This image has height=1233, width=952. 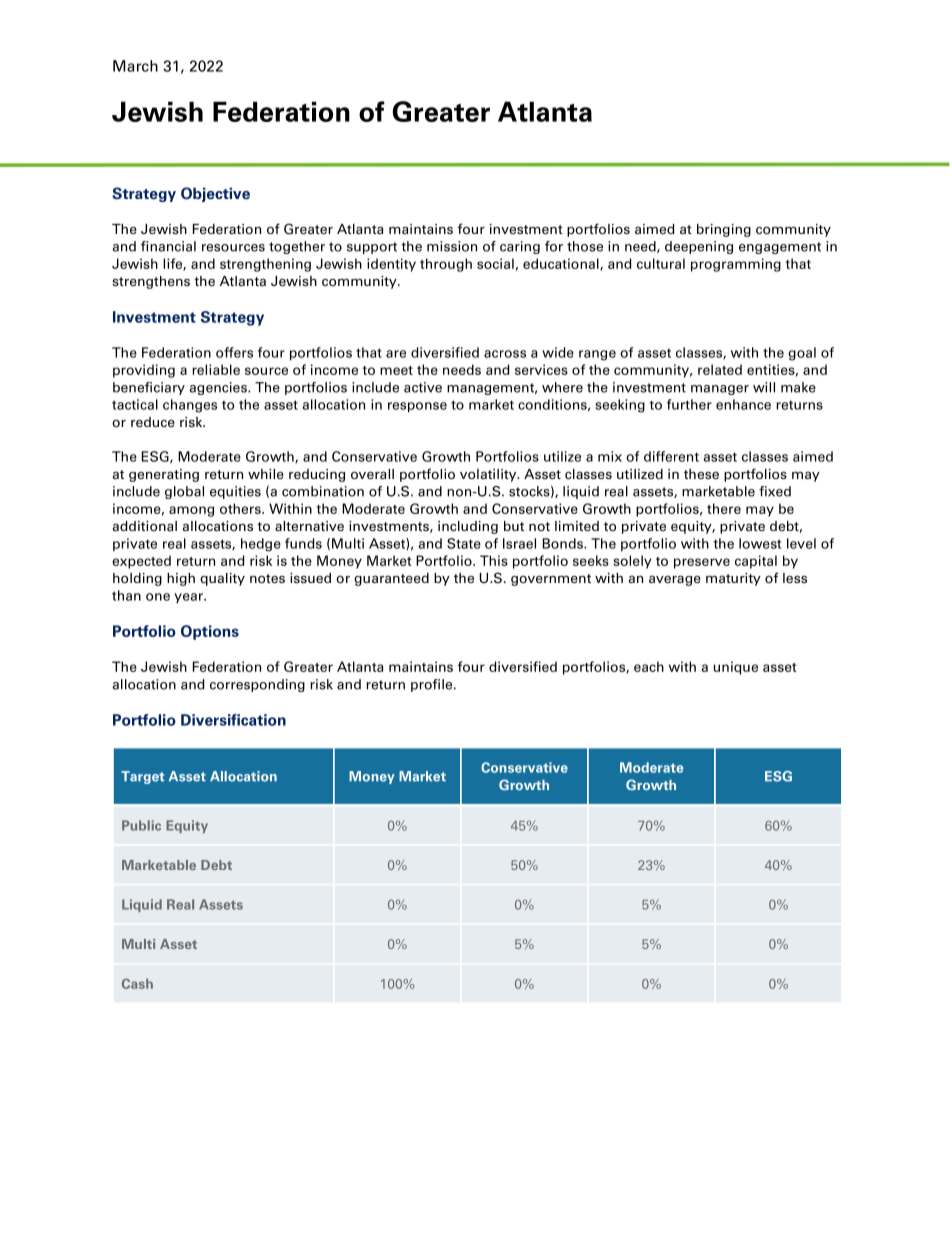 What do you see at coordinates (724, 508) in the image?
I see `there` at bounding box center [724, 508].
